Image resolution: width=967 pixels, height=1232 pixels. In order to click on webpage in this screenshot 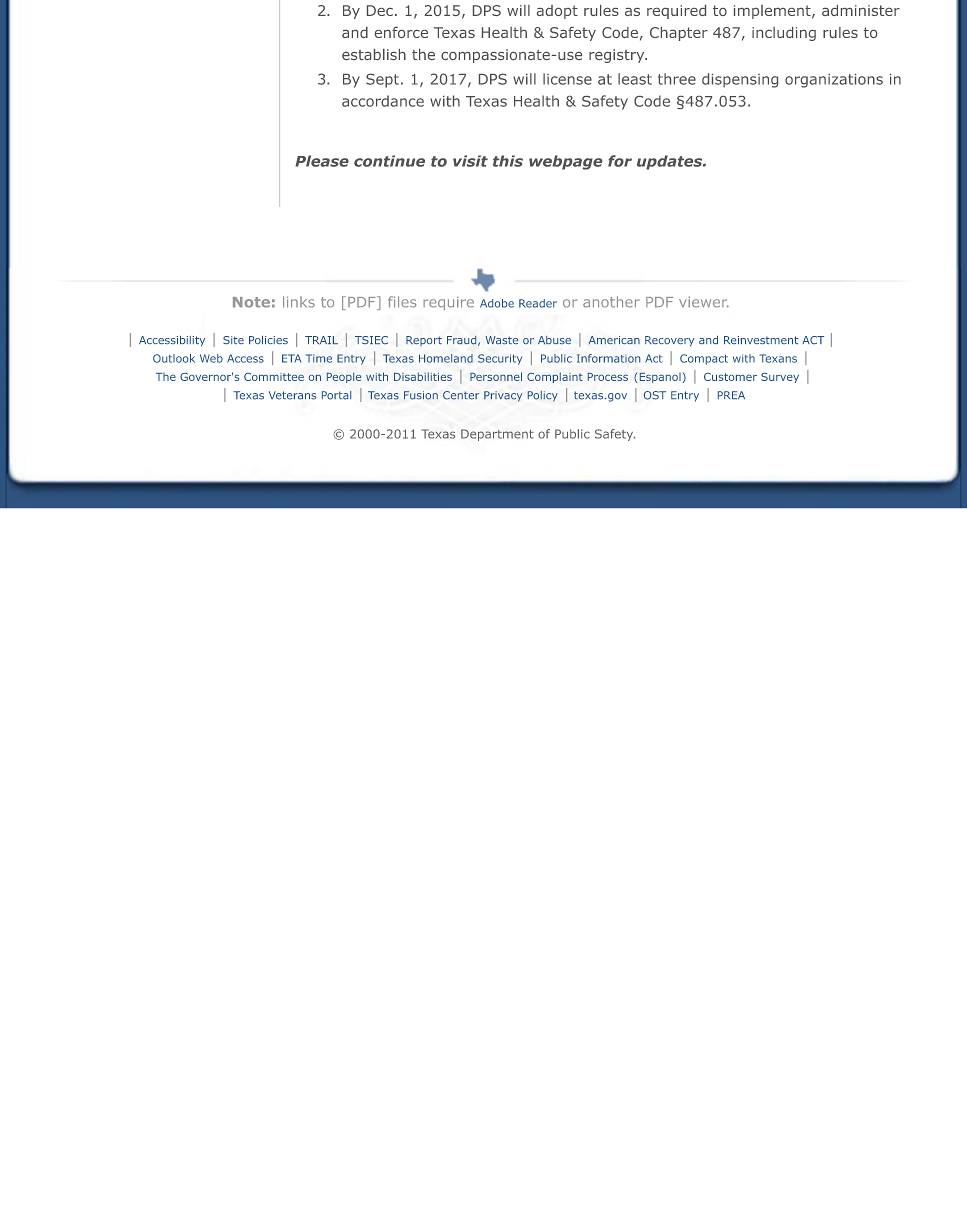, I will do `click(565, 162)`.
